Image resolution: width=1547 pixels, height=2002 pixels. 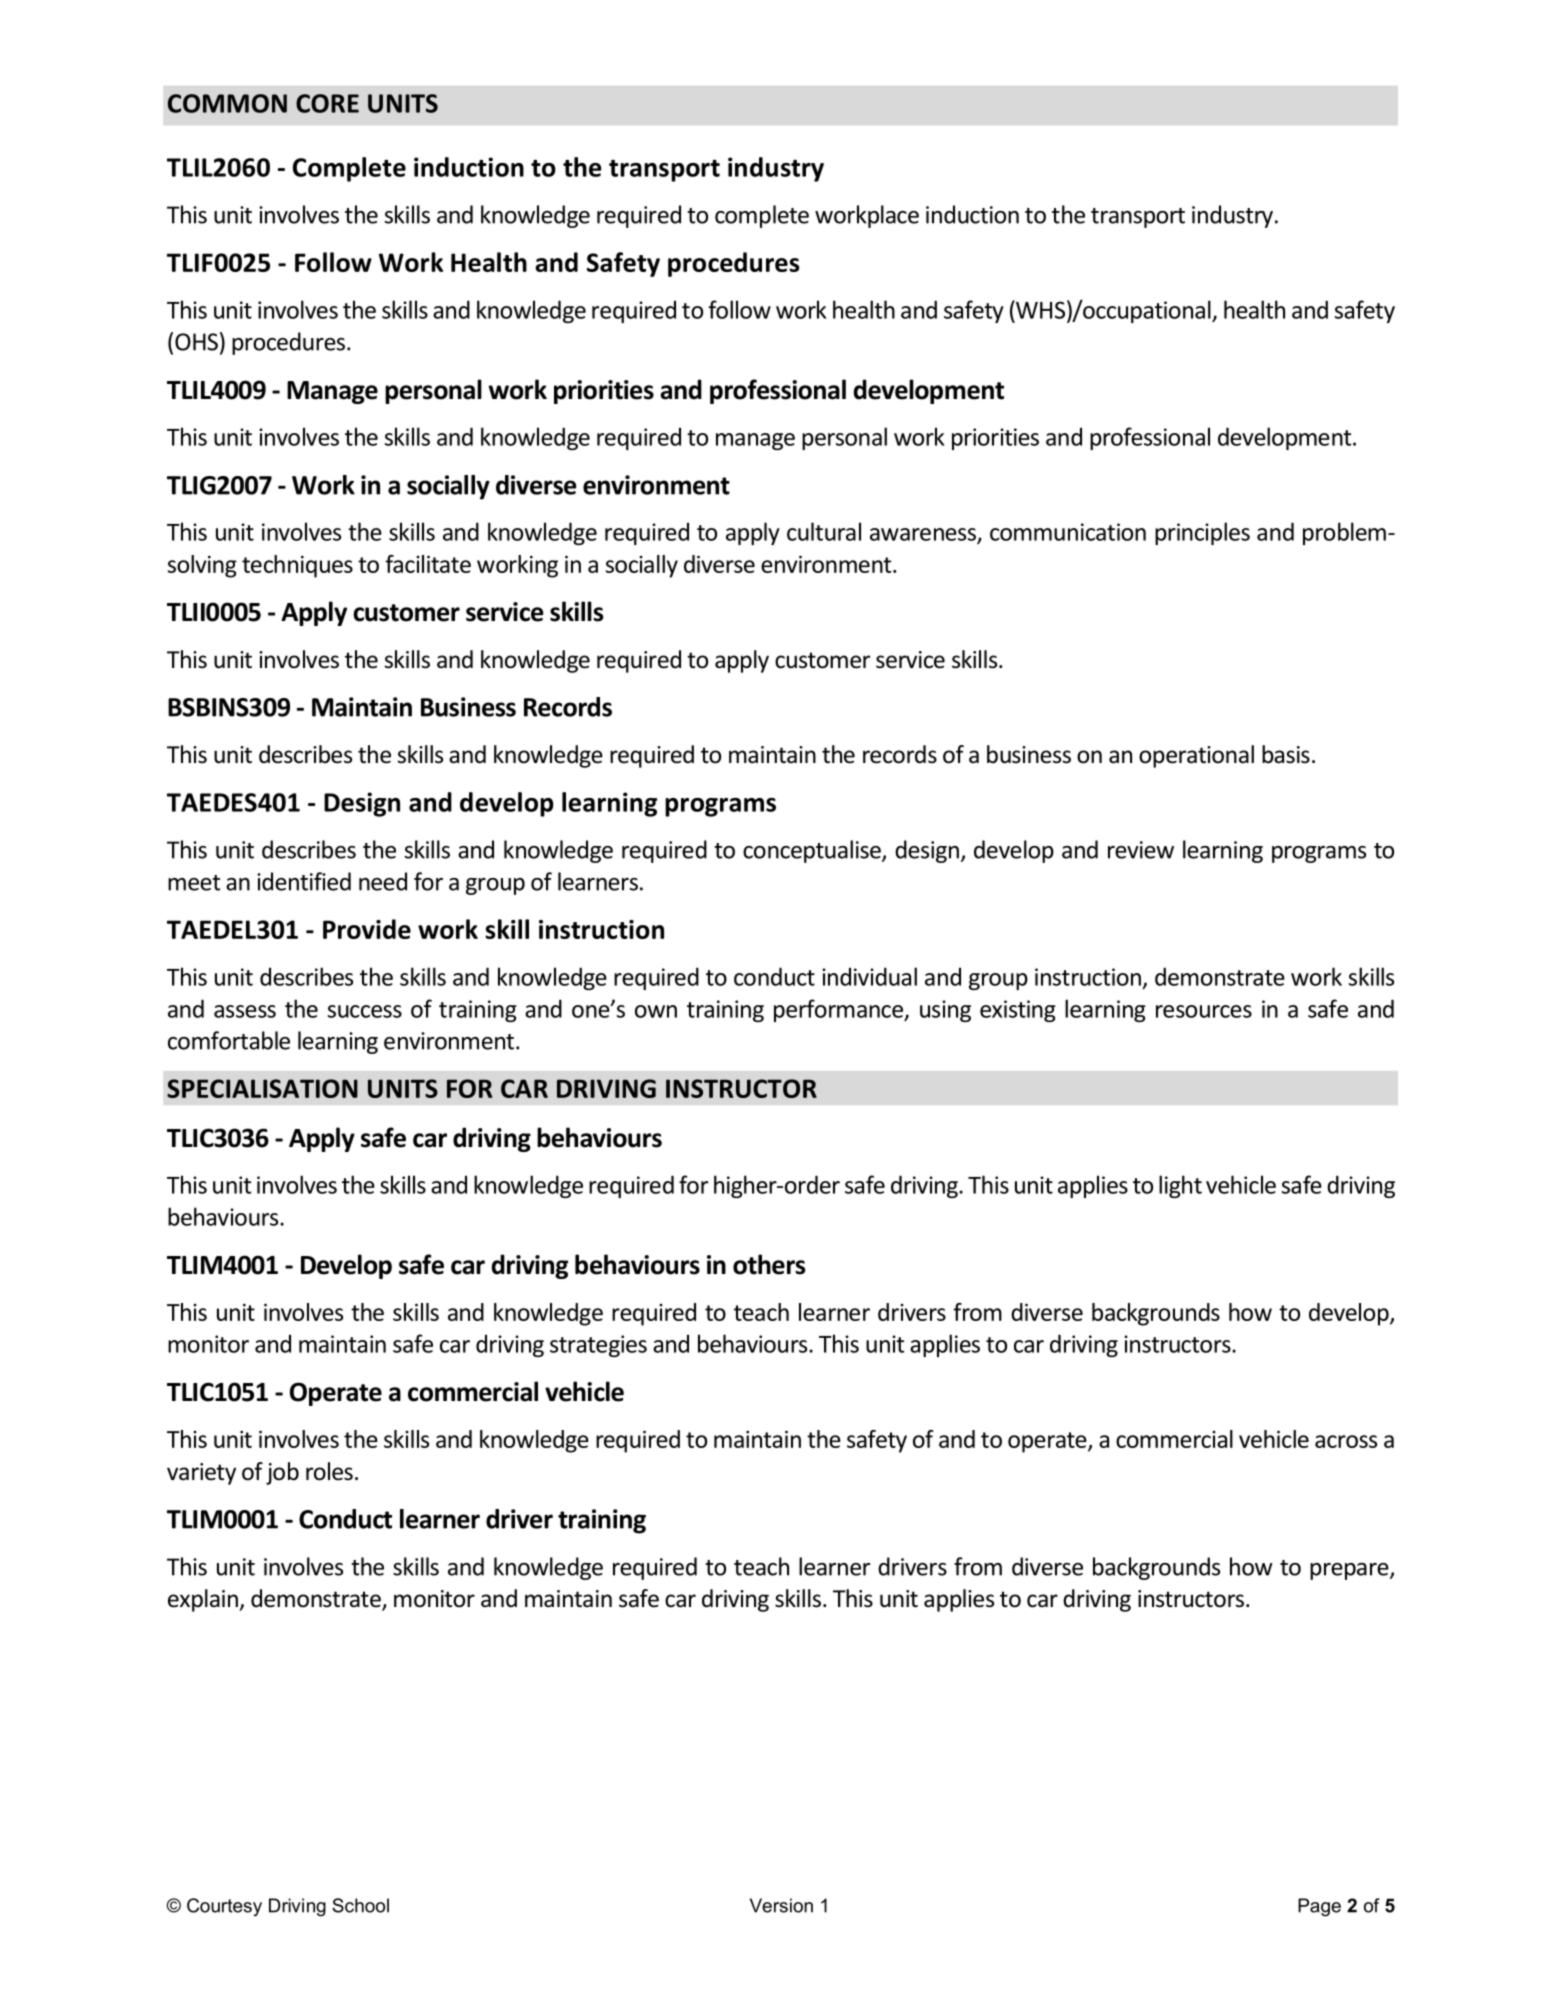 What do you see at coordinates (1202, 533) in the screenshot?
I see `principles` at bounding box center [1202, 533].
